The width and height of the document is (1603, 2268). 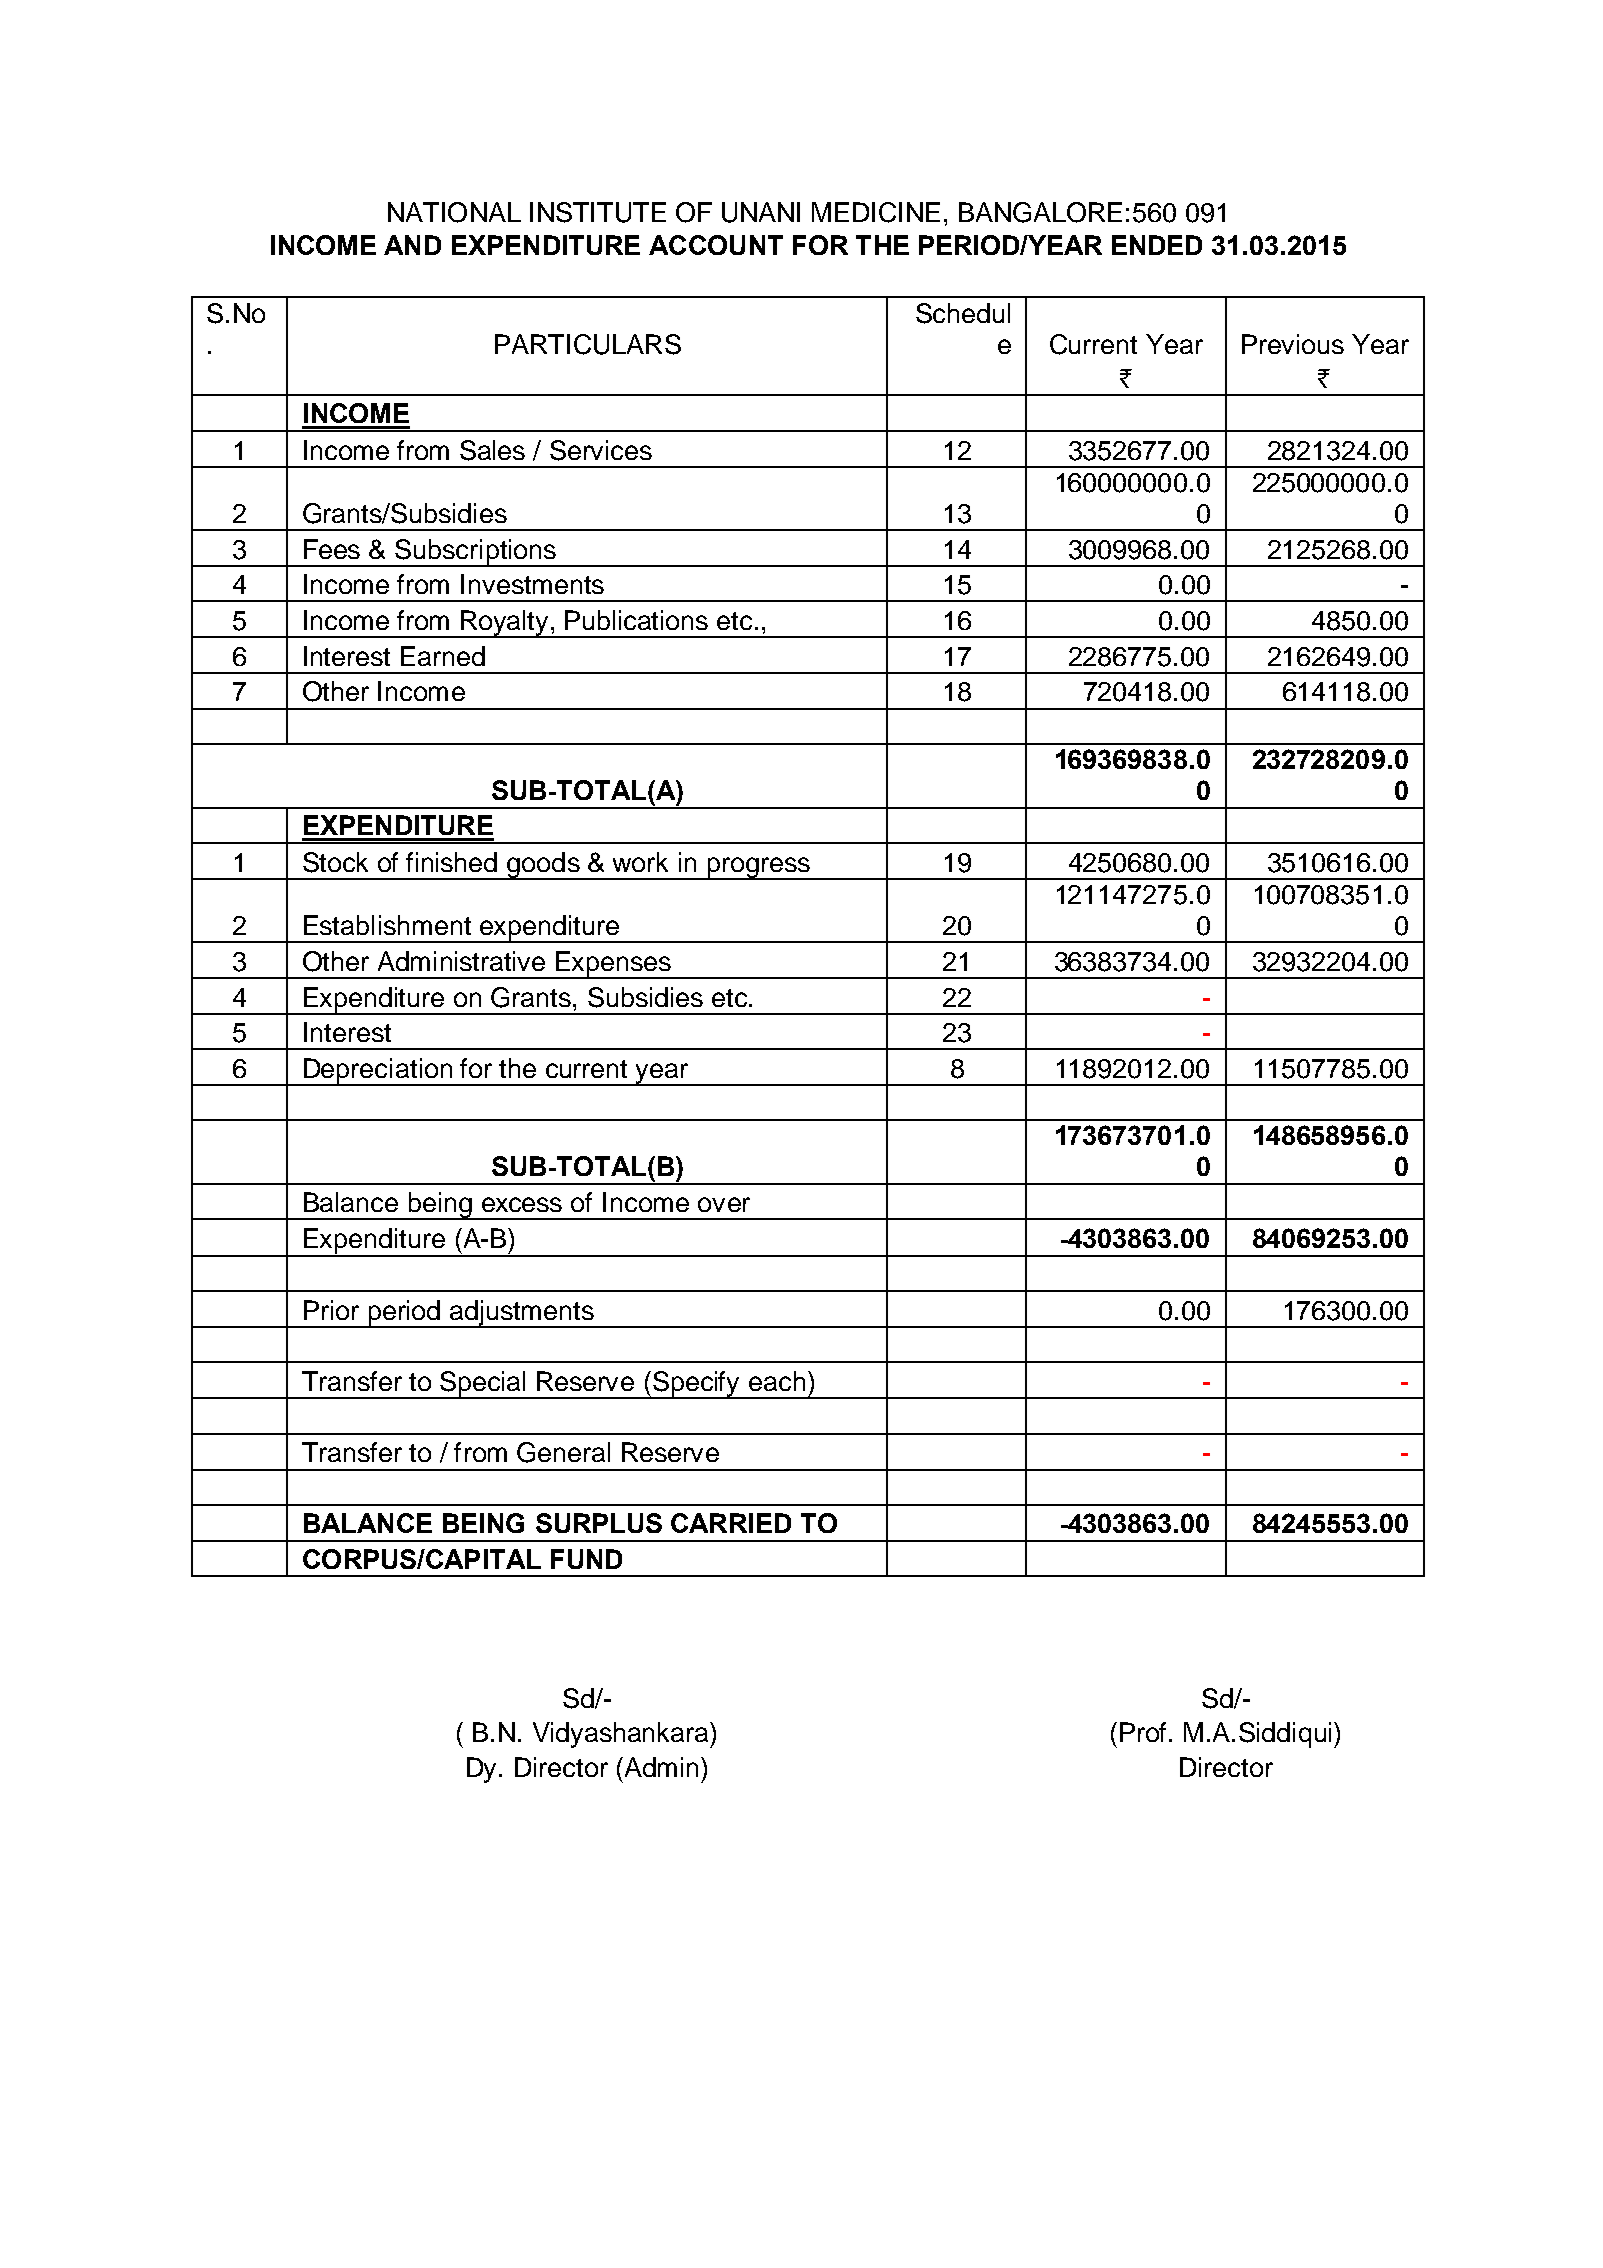 What do you see at coordinates (876, 212) in the document?
I see `MEDICINE` at bounding box center [876, 212].
